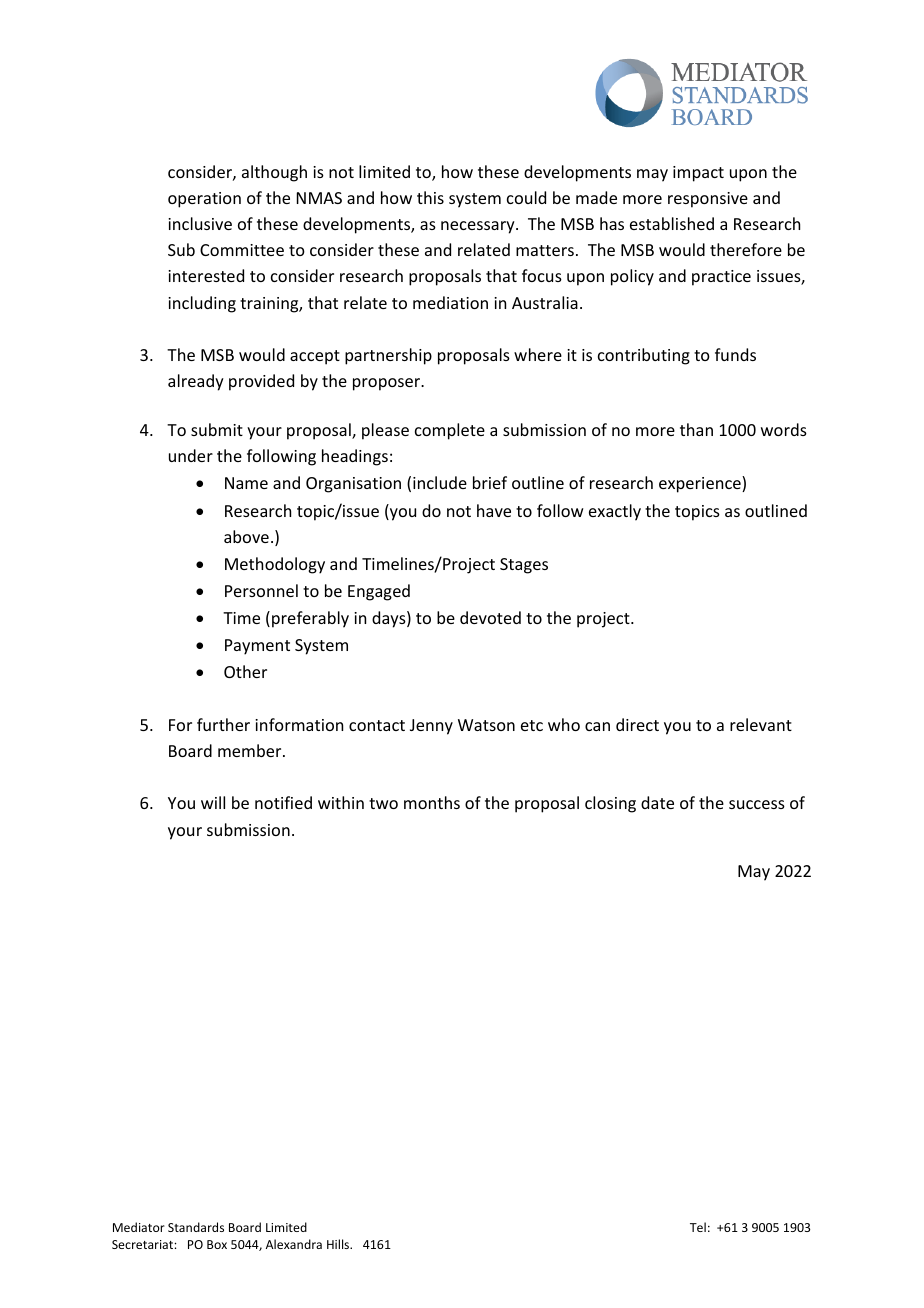 This screenshot has width=924, height=1308. I want to click on Standards, so click(196, 1227).
